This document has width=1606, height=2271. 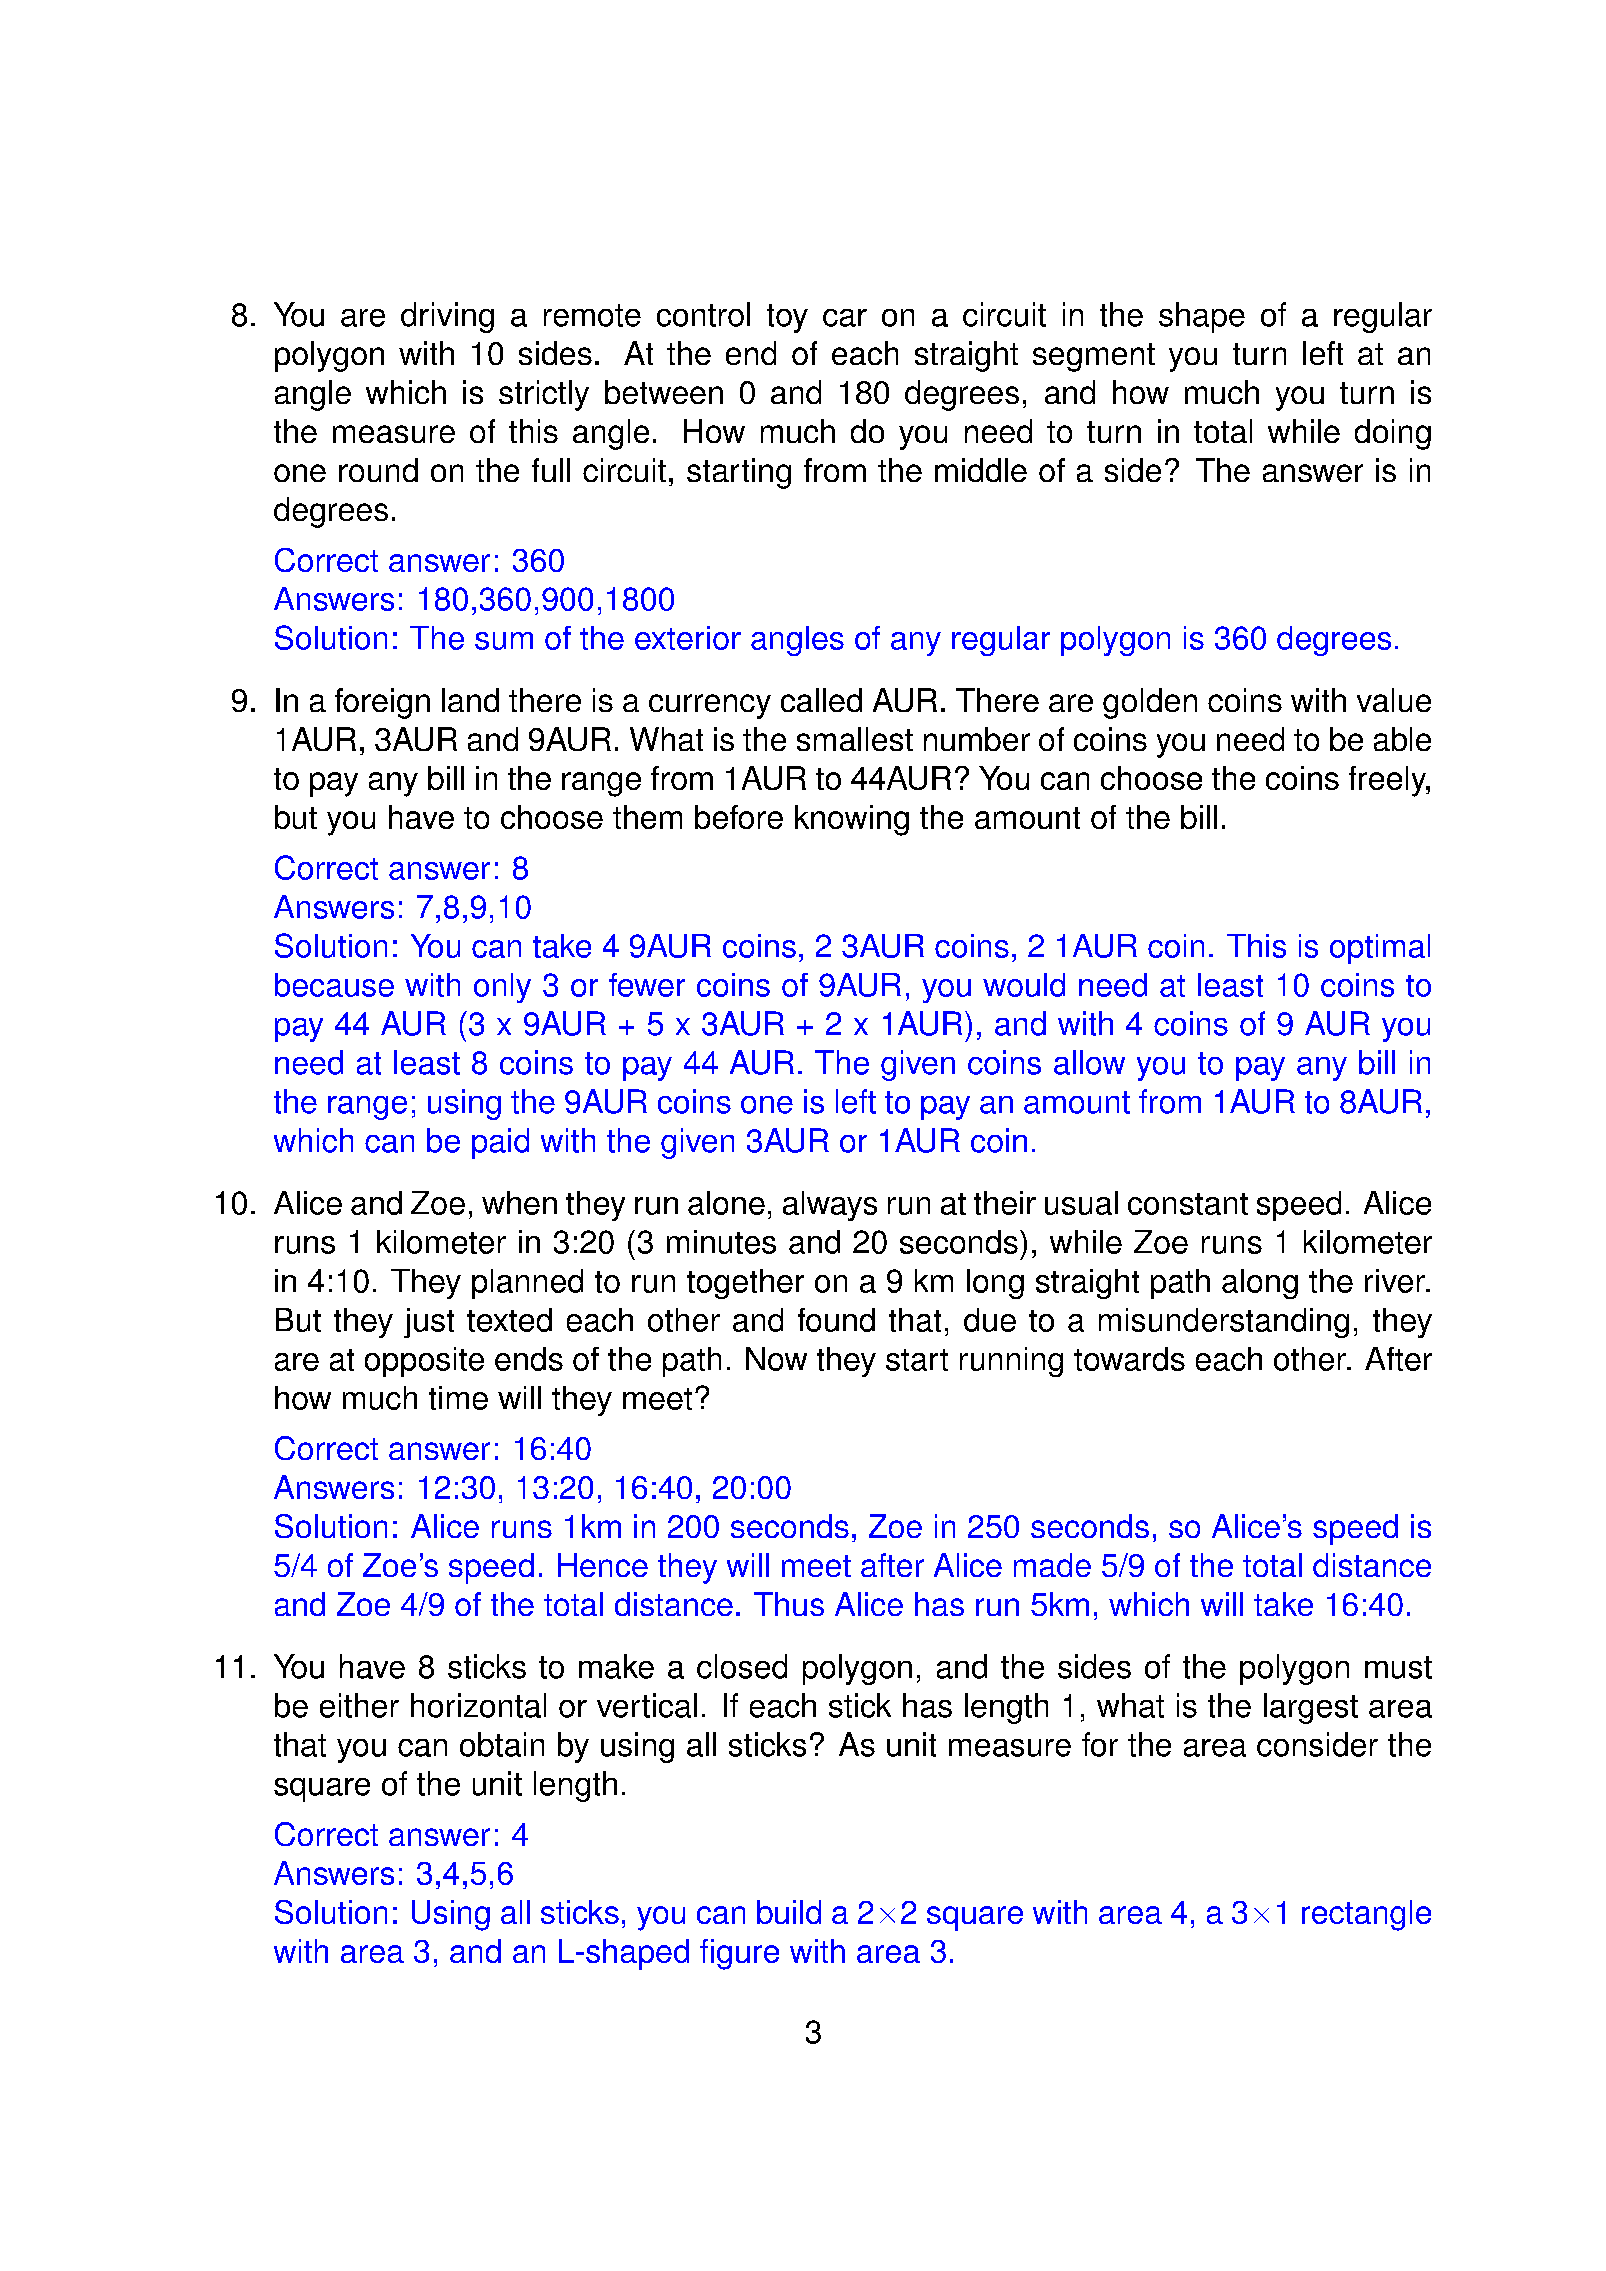 What do you see at coordinates (1224, 1323) in the document?
I see `misunderstanding` at bounding box center [1224, 1323].
